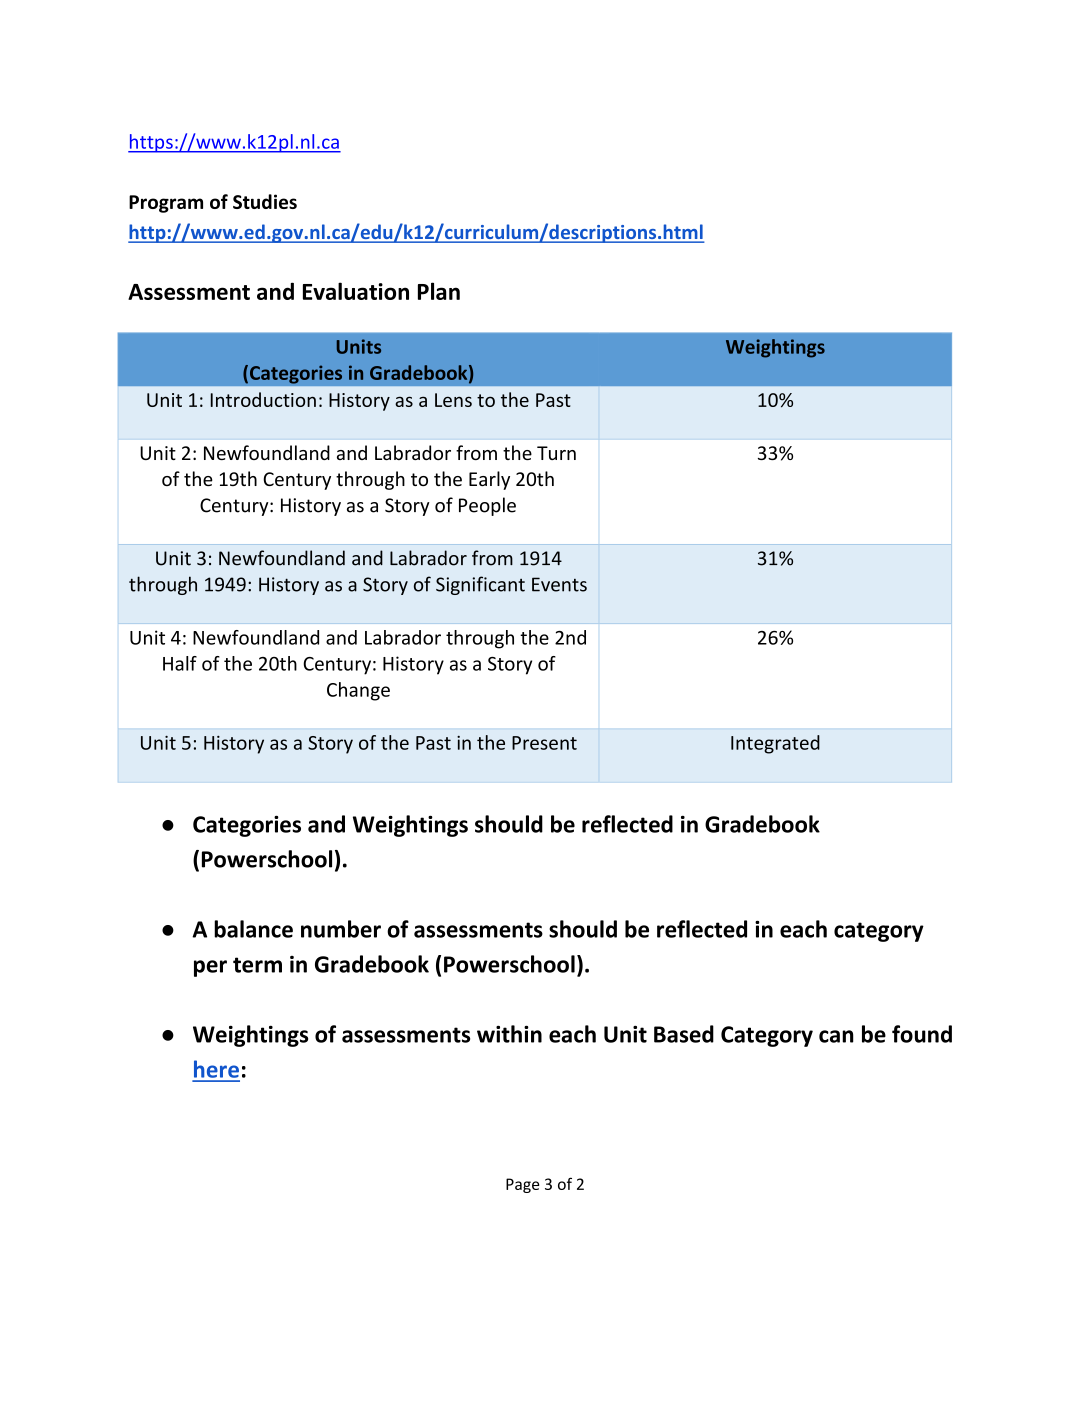  What do you see at coordinates (489, 480) in the document?
I see `Early` at bounding box center [489, 480].
